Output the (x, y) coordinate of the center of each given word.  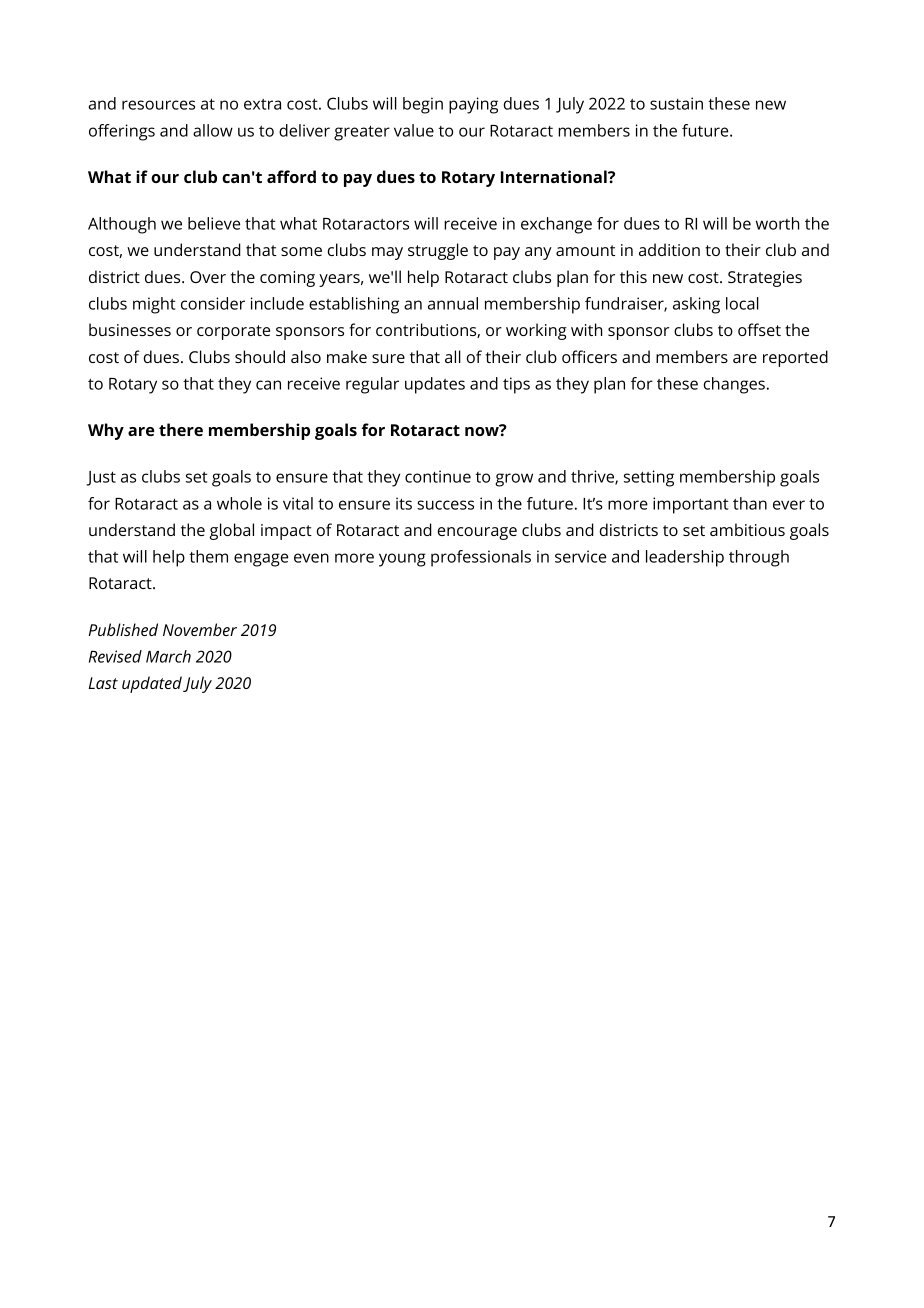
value (414, 130)
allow (213, 130)
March (168, 656)
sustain (676, 103)
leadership (685, 558)
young (402, 560)
